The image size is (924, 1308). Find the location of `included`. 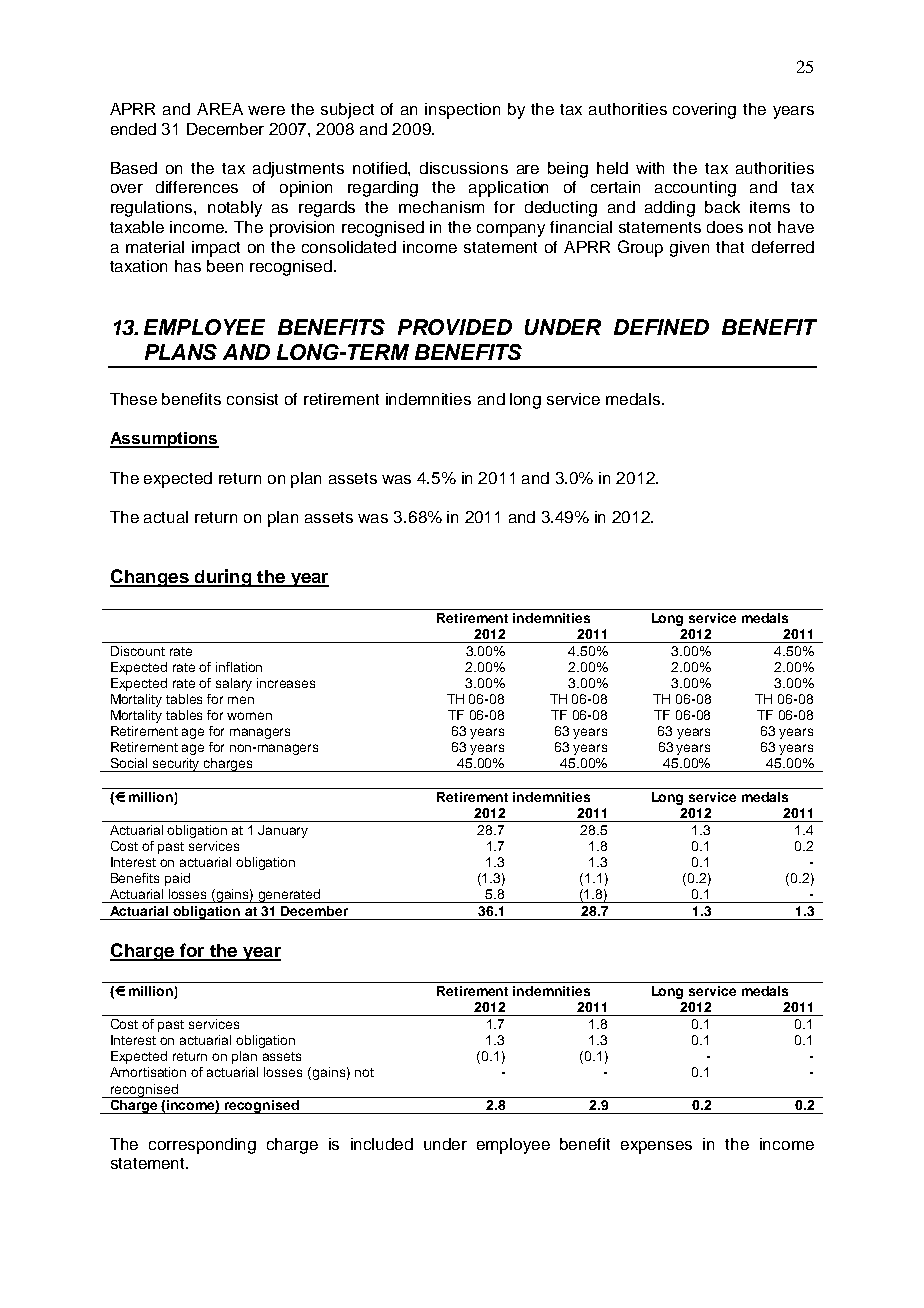

included is located at coordinates (382, 1144).
